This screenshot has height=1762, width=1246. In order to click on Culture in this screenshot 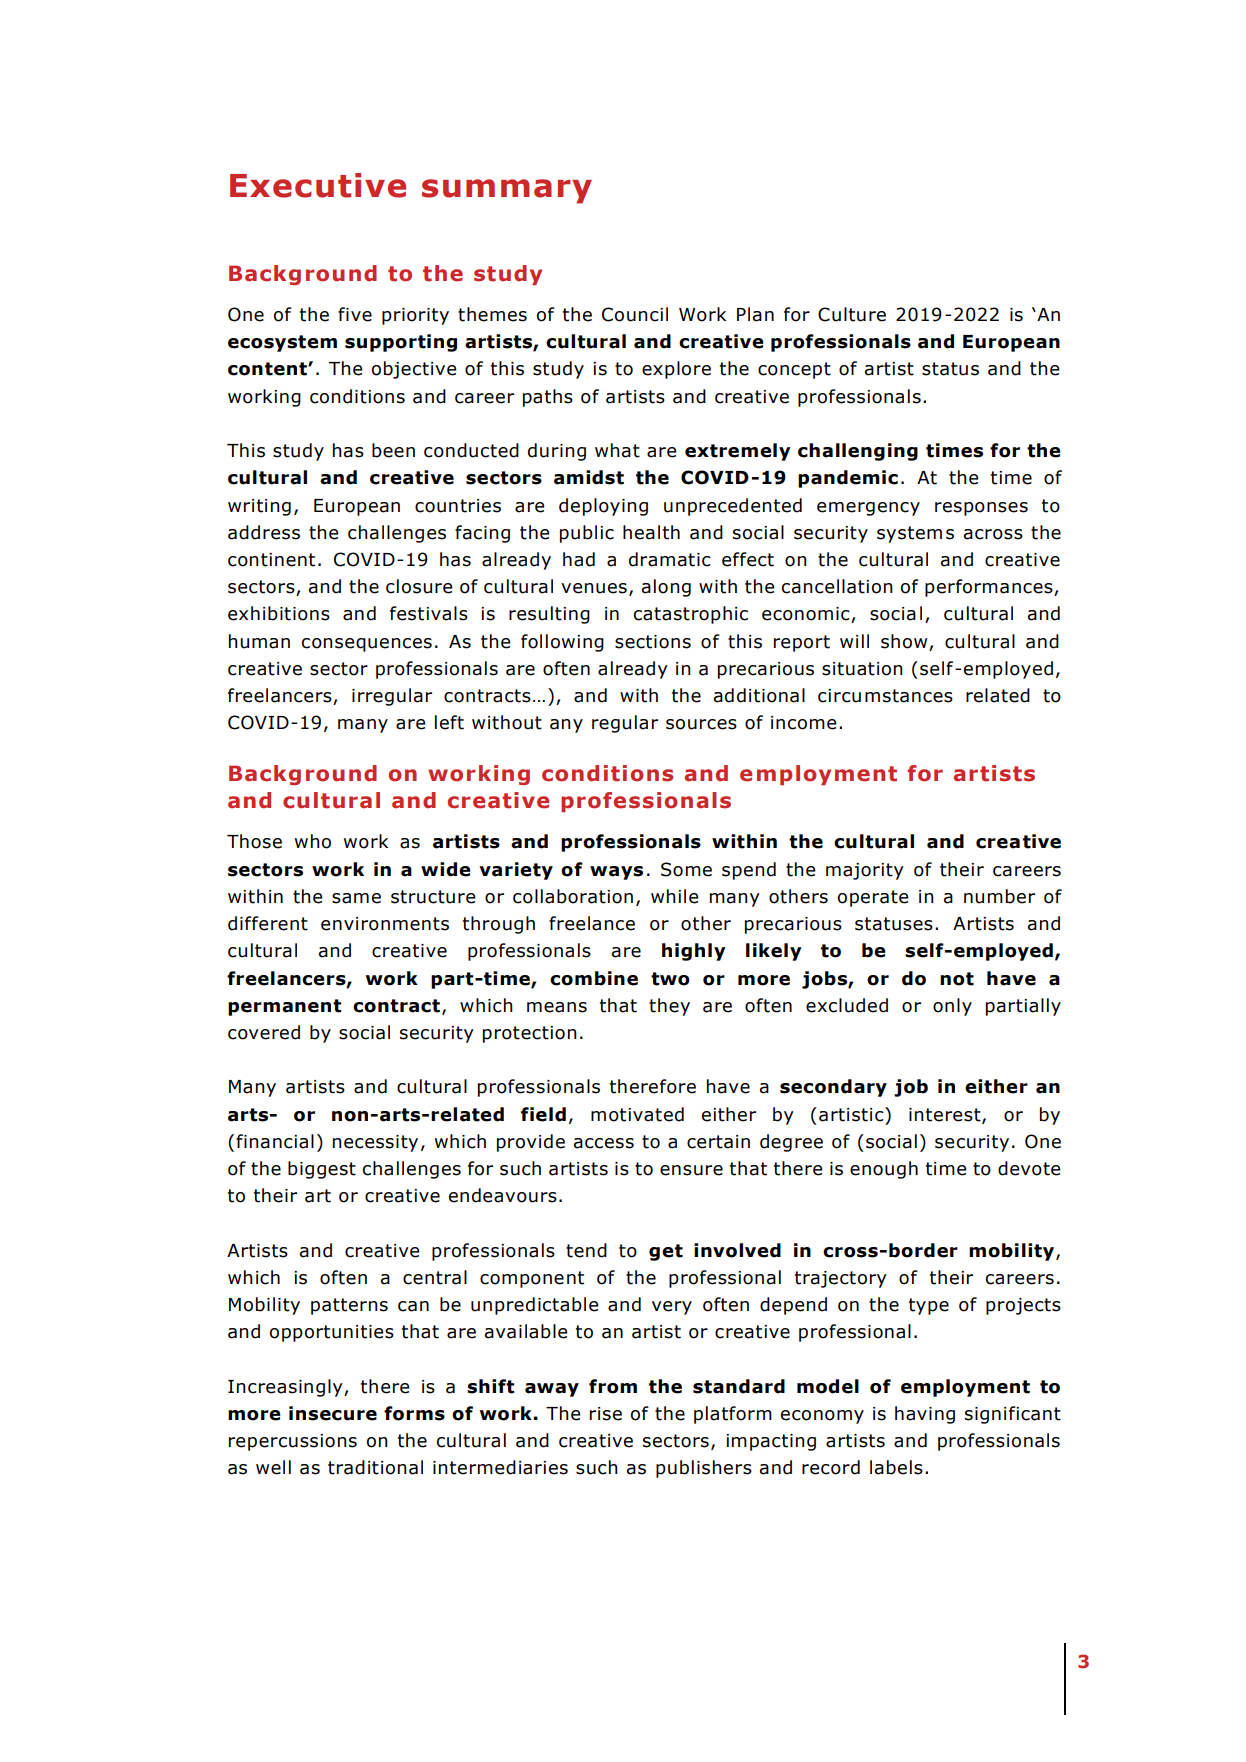, I will do `click(852, 314)`.
